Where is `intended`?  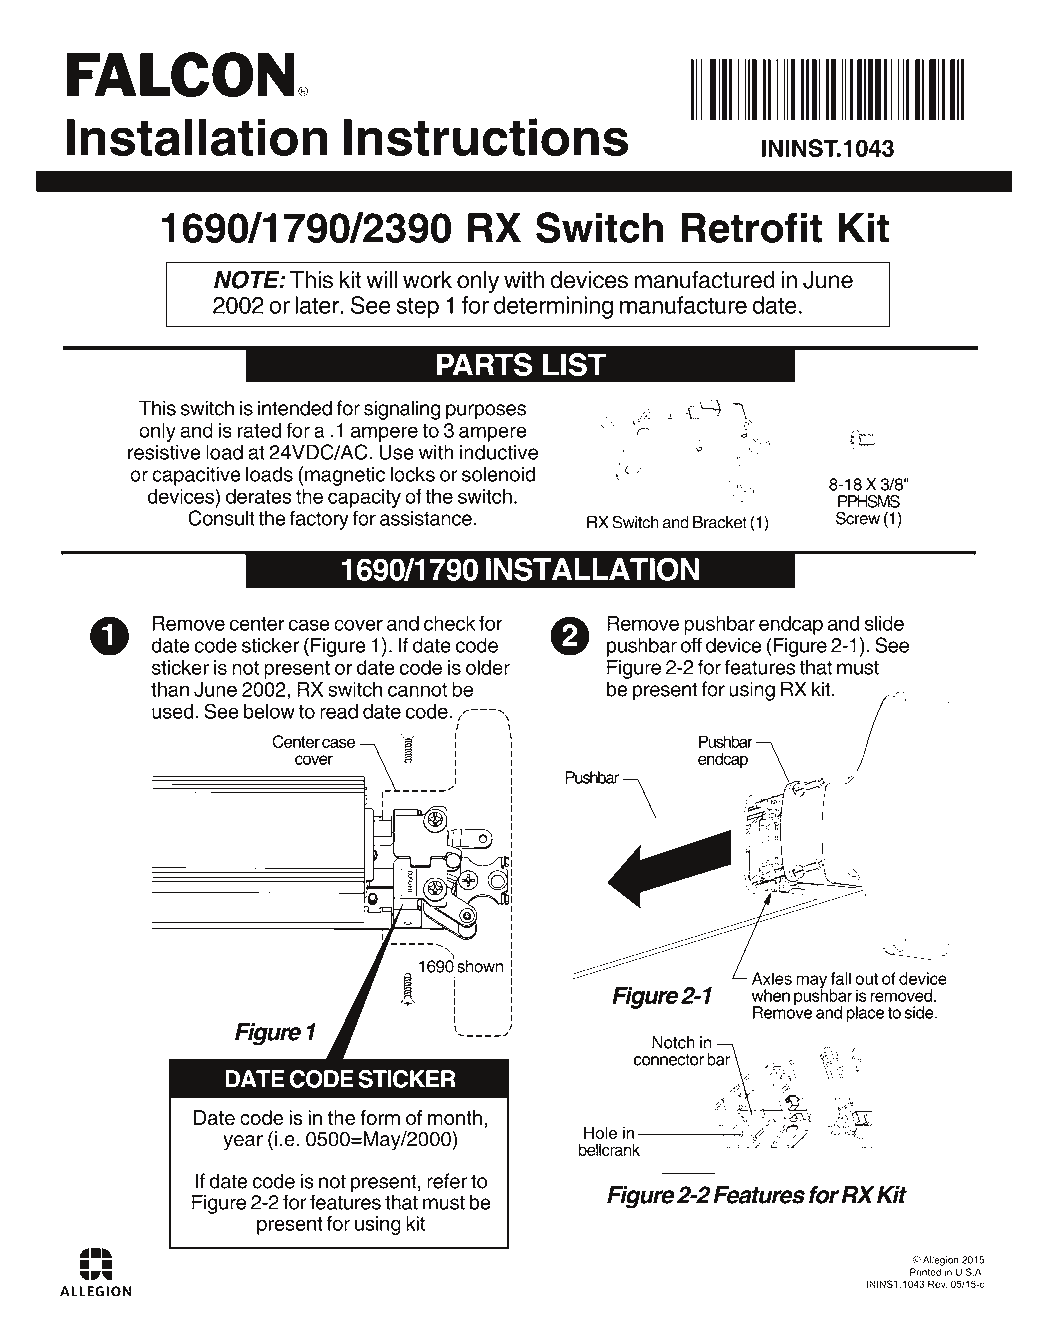 intended is located at coordinates (295, 408).
